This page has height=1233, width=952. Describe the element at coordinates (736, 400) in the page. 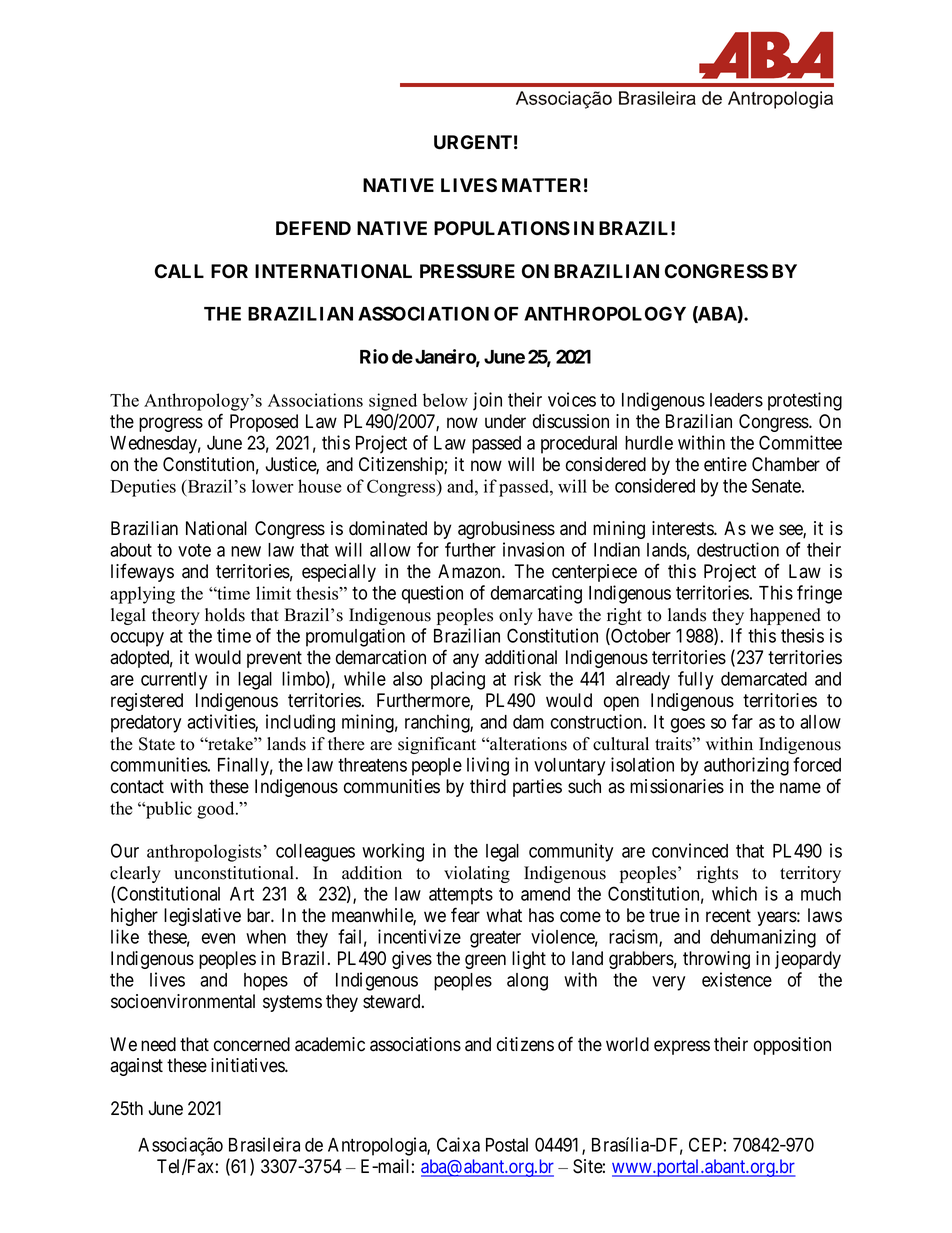

I see `leaders` at that location.
